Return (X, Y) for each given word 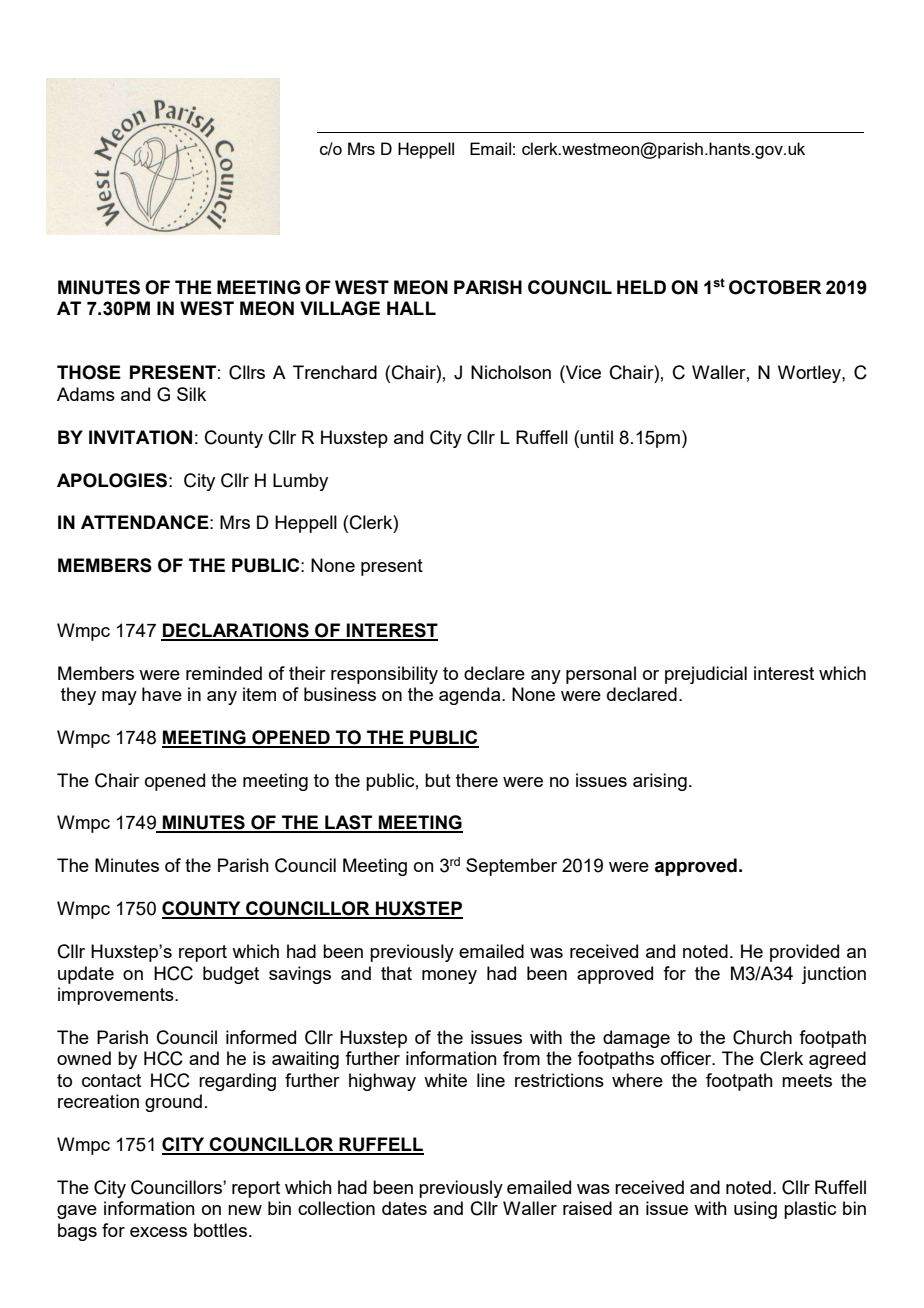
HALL (411, 308)
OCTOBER (775, 287)
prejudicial (706, 675)
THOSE (89, 372)
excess (158, 1232)
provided (804, 953)
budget (231, 975)
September (511, 867)
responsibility (384, 675)
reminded (224, 673)
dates (404, 1208)
